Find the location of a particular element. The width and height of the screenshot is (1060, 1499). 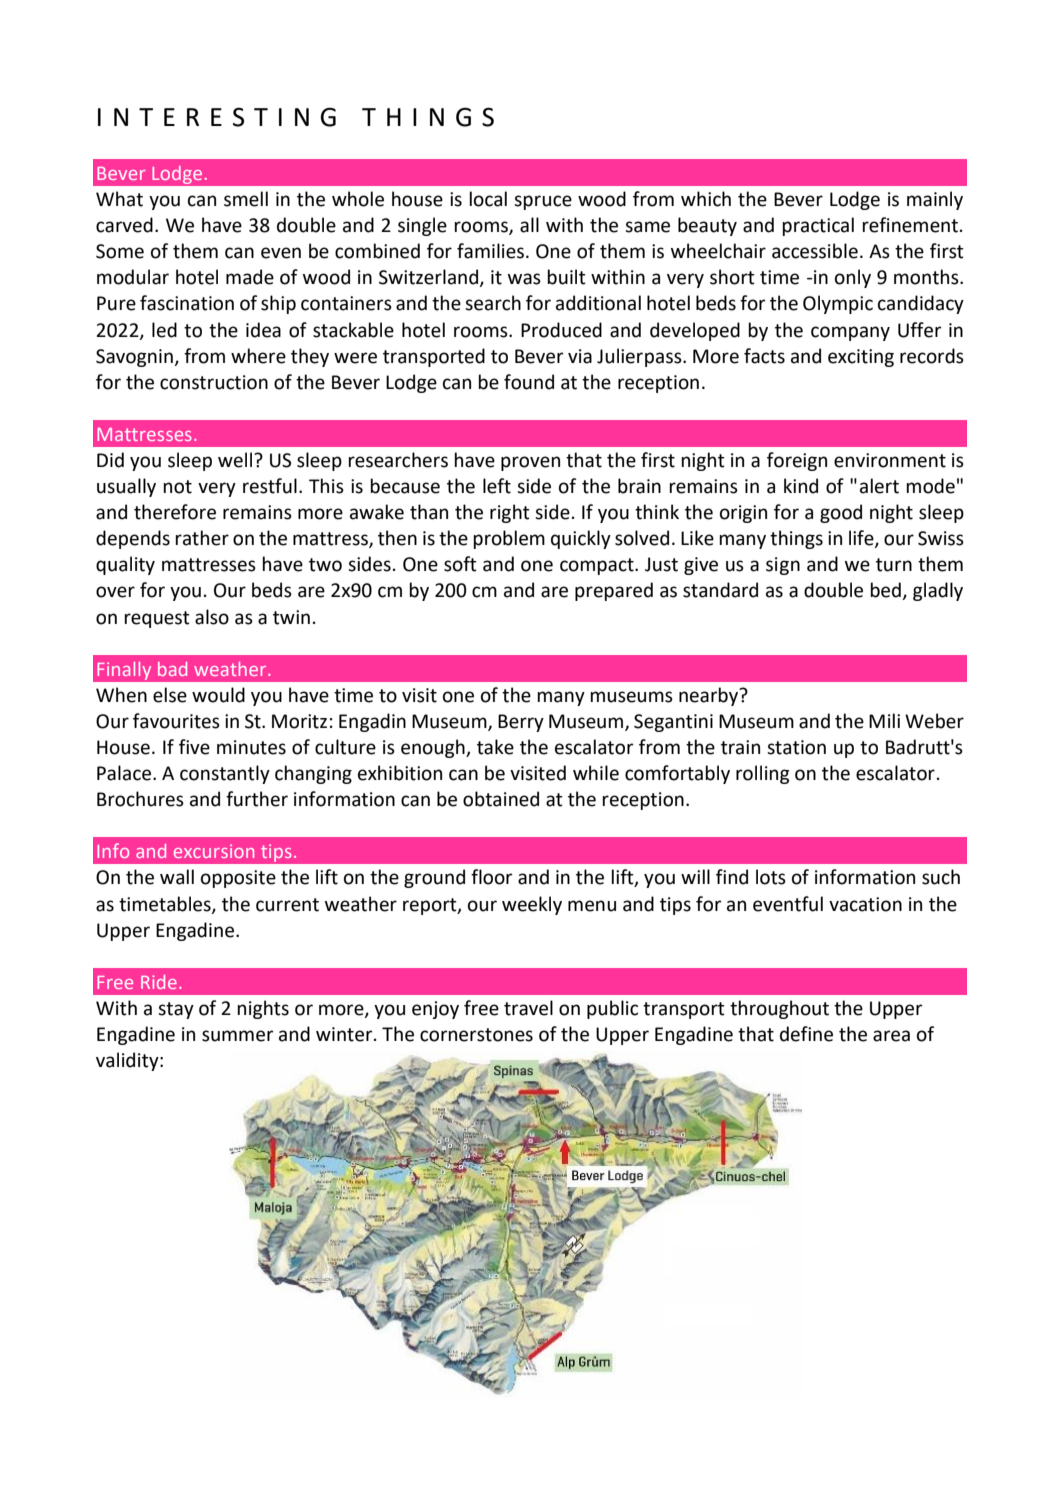

left is located at coordinates (497, 486).
